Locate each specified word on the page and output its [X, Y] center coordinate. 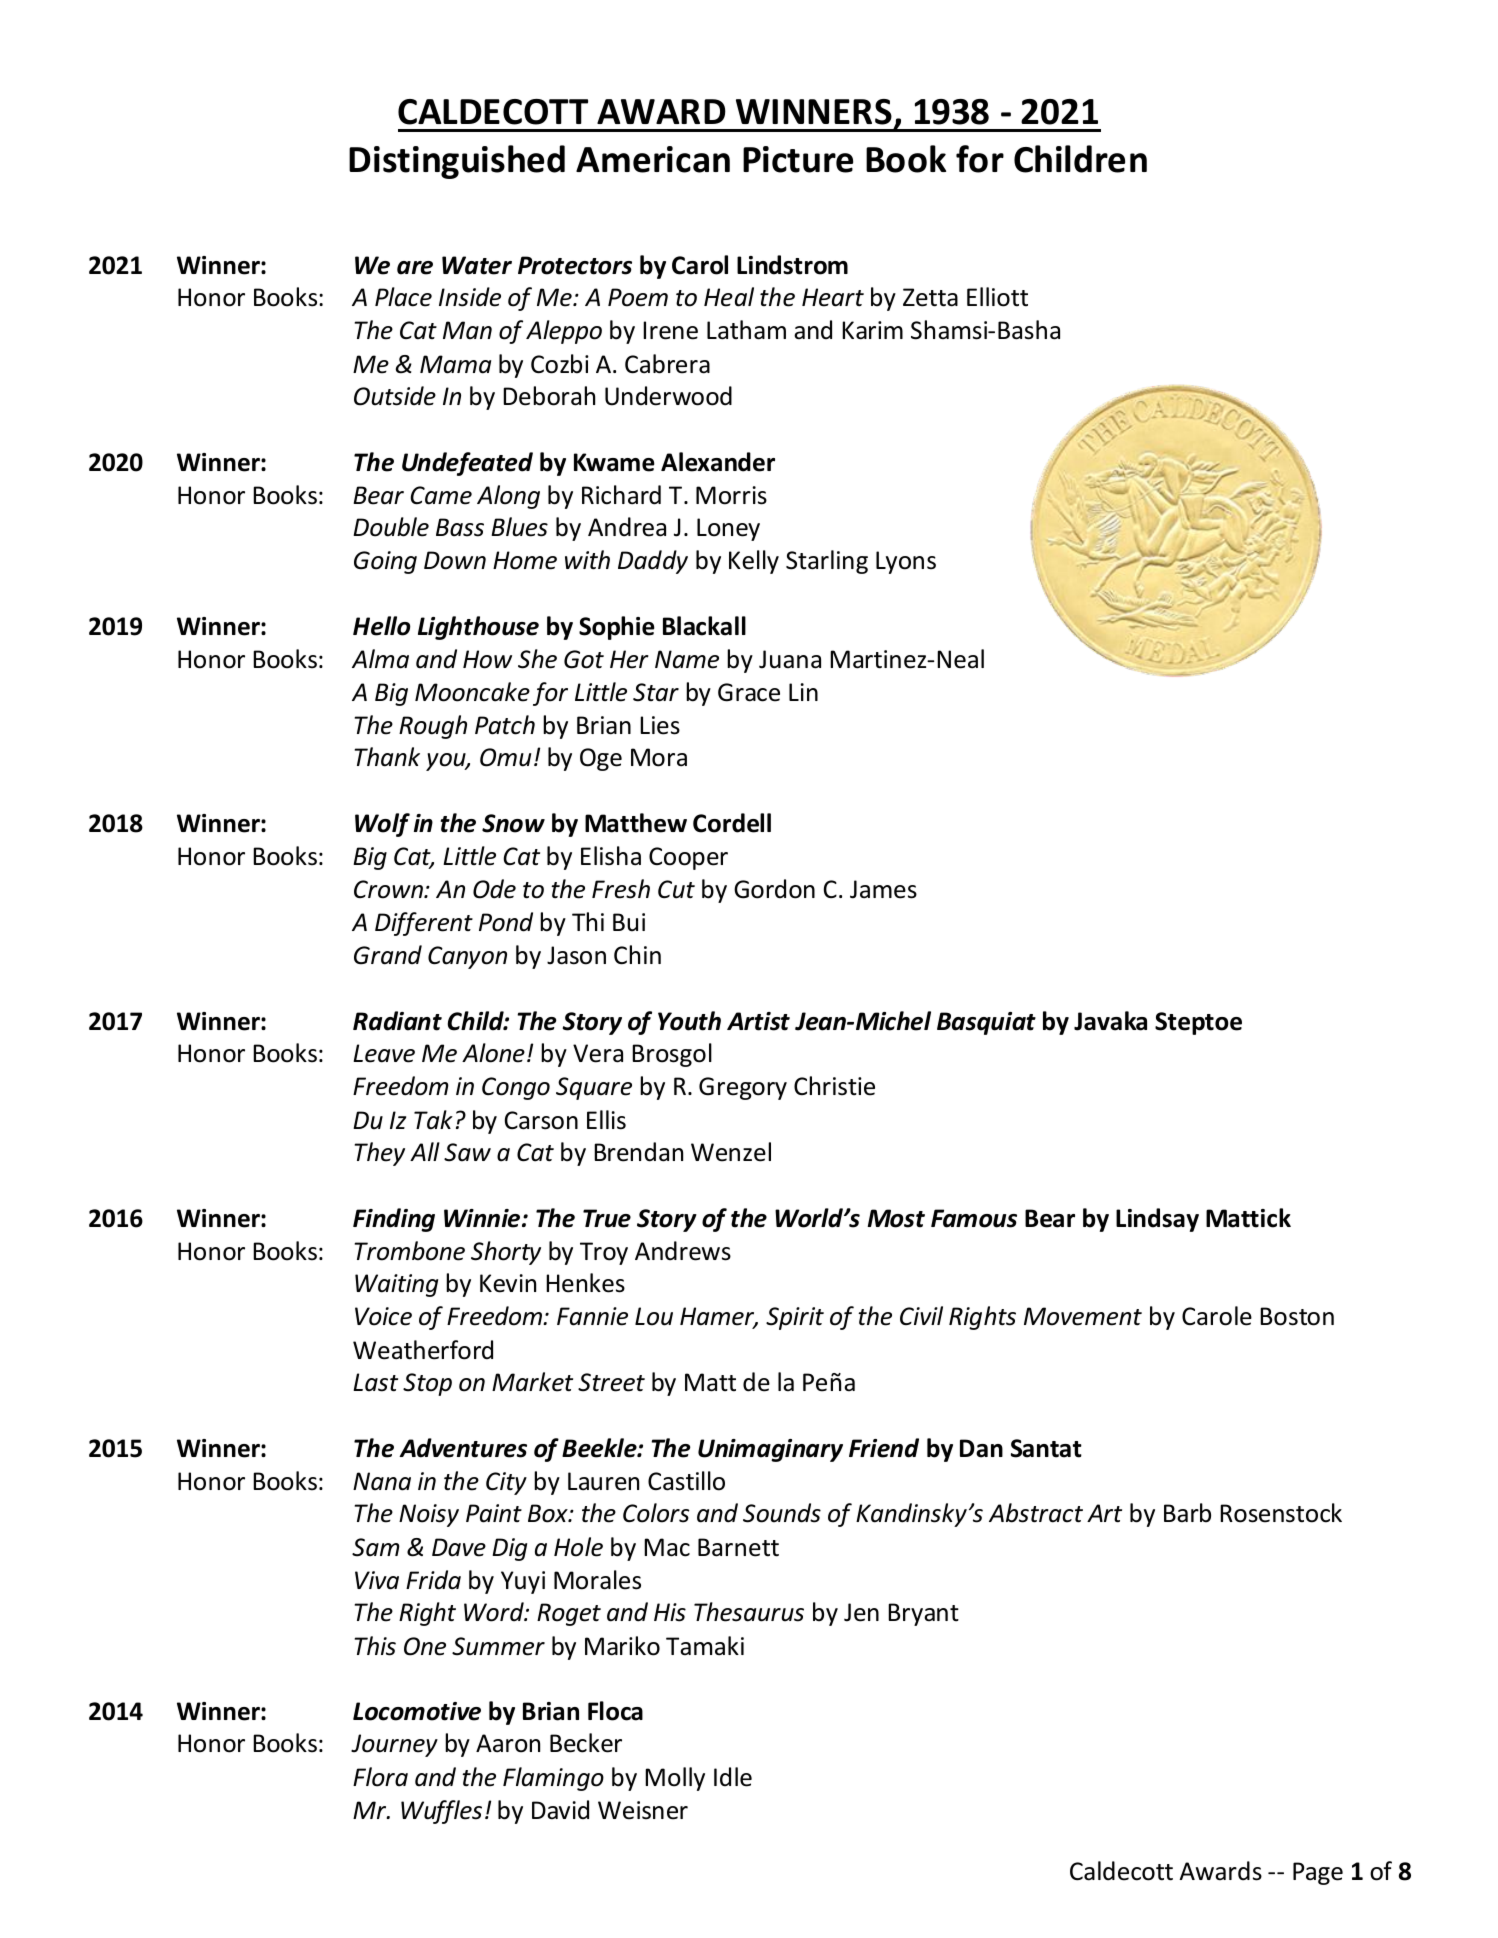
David [560, 1810]
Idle [733, 1777]
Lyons [906, 562]
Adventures [463, 1448]
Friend [884, 1448]
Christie [834, 1086]
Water [477, 265]
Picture [798, 159]
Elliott [997, 297]
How [487, 659]
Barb [1187, 1513]
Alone [493, 1053]
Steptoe [1198, 1023]
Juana [790, 659]
